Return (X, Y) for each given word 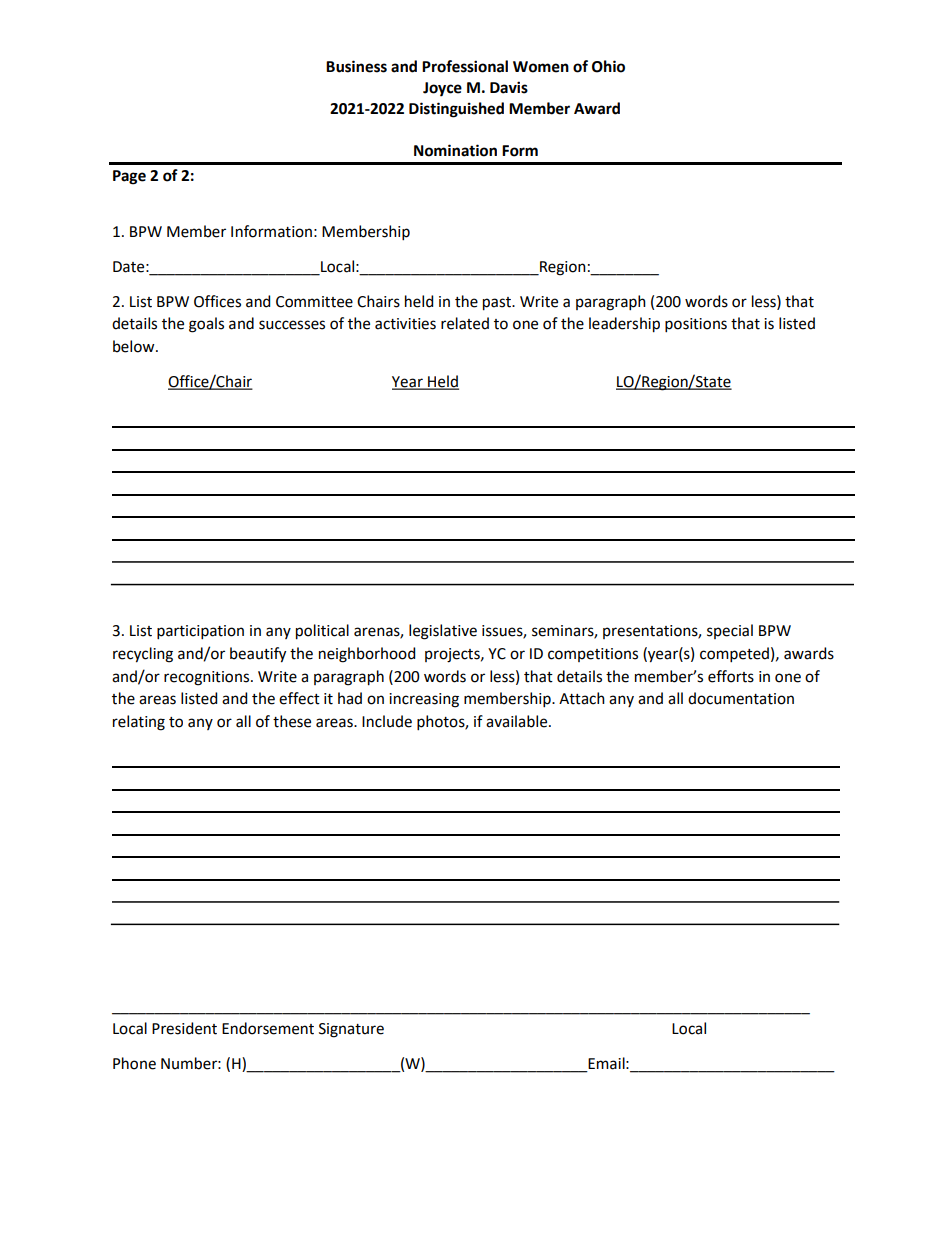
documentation (741, 698)
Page (129, 177)
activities (405, 324)
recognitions (206, 678)
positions (696, 325)
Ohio (608, 66)
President (184, 1028)
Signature (351, 1030)
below (135, 346)
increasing (424, 700)
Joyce (442, 89)
